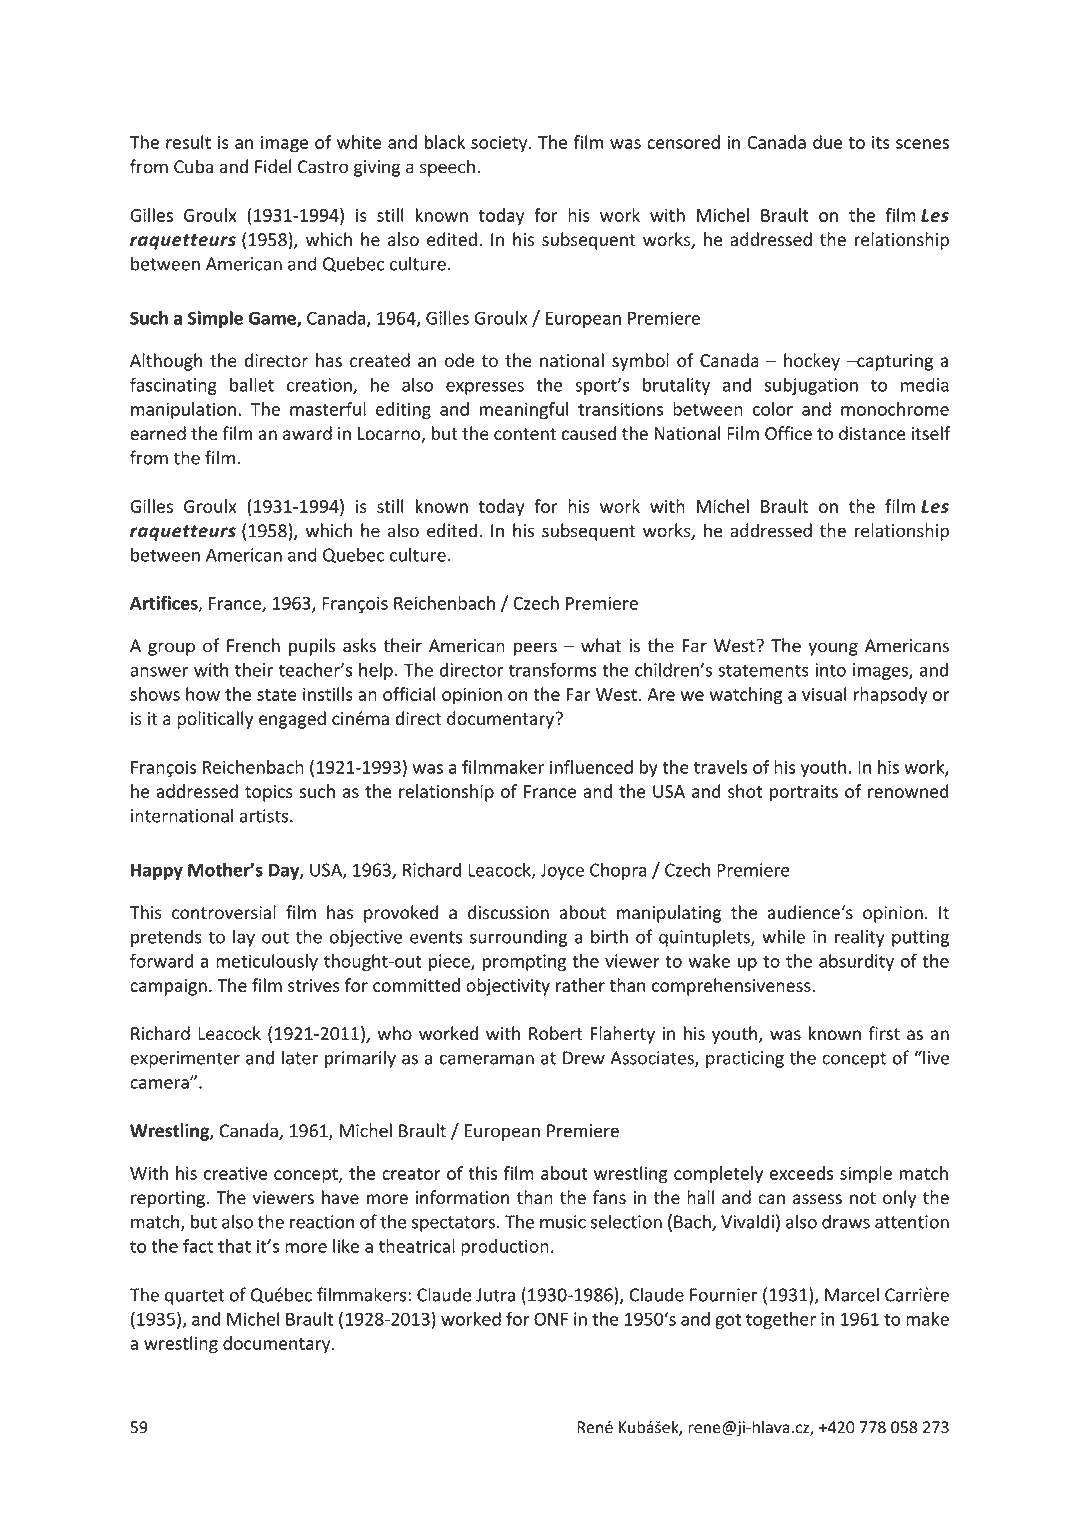 Image resolution: width=1076 pixels, height=1522 pixels. Describe the element at coordinates (828, 142) in the screenshot. I see `due` at that location.
